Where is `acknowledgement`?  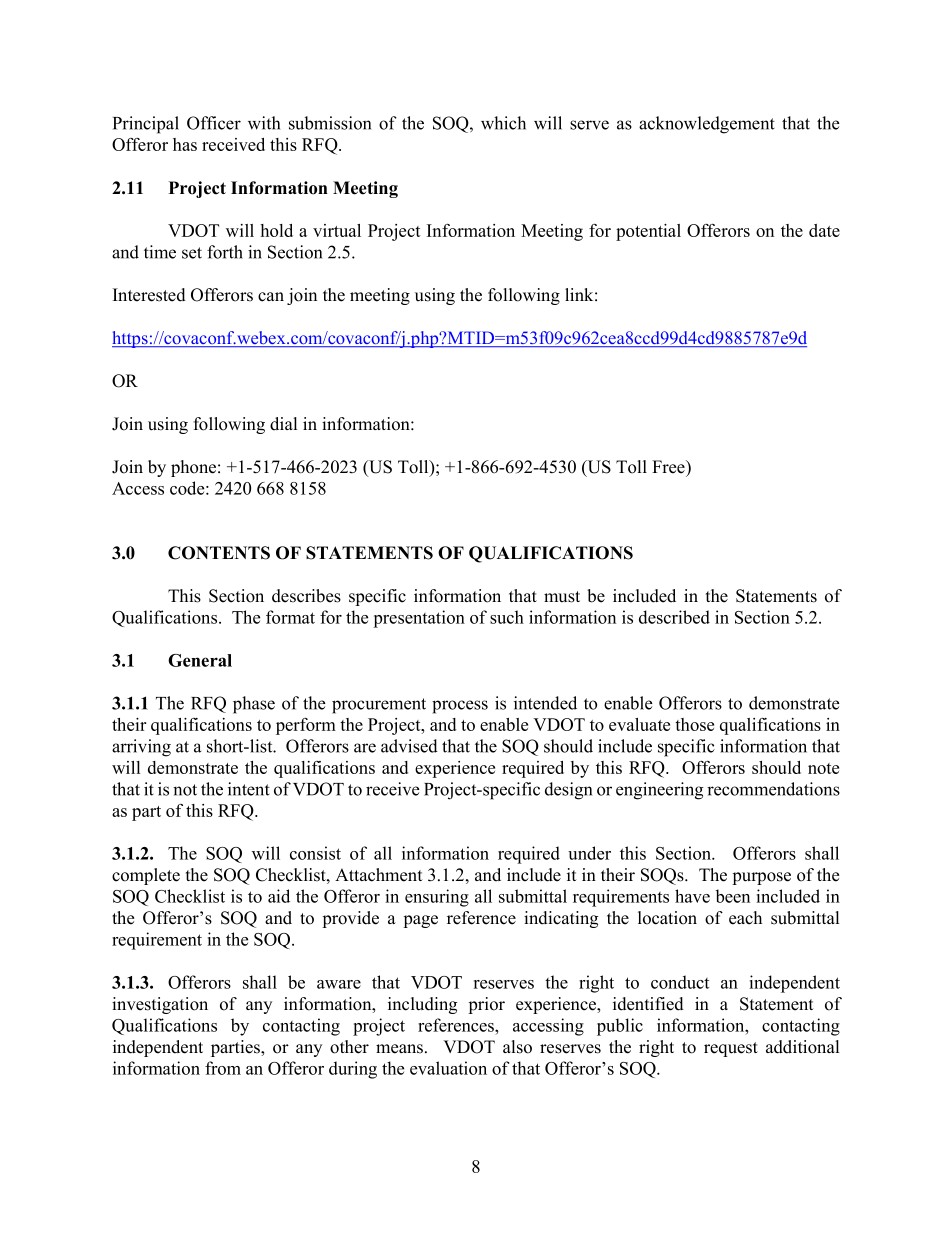 acknowledgement is located at coordinates (707, 125).
